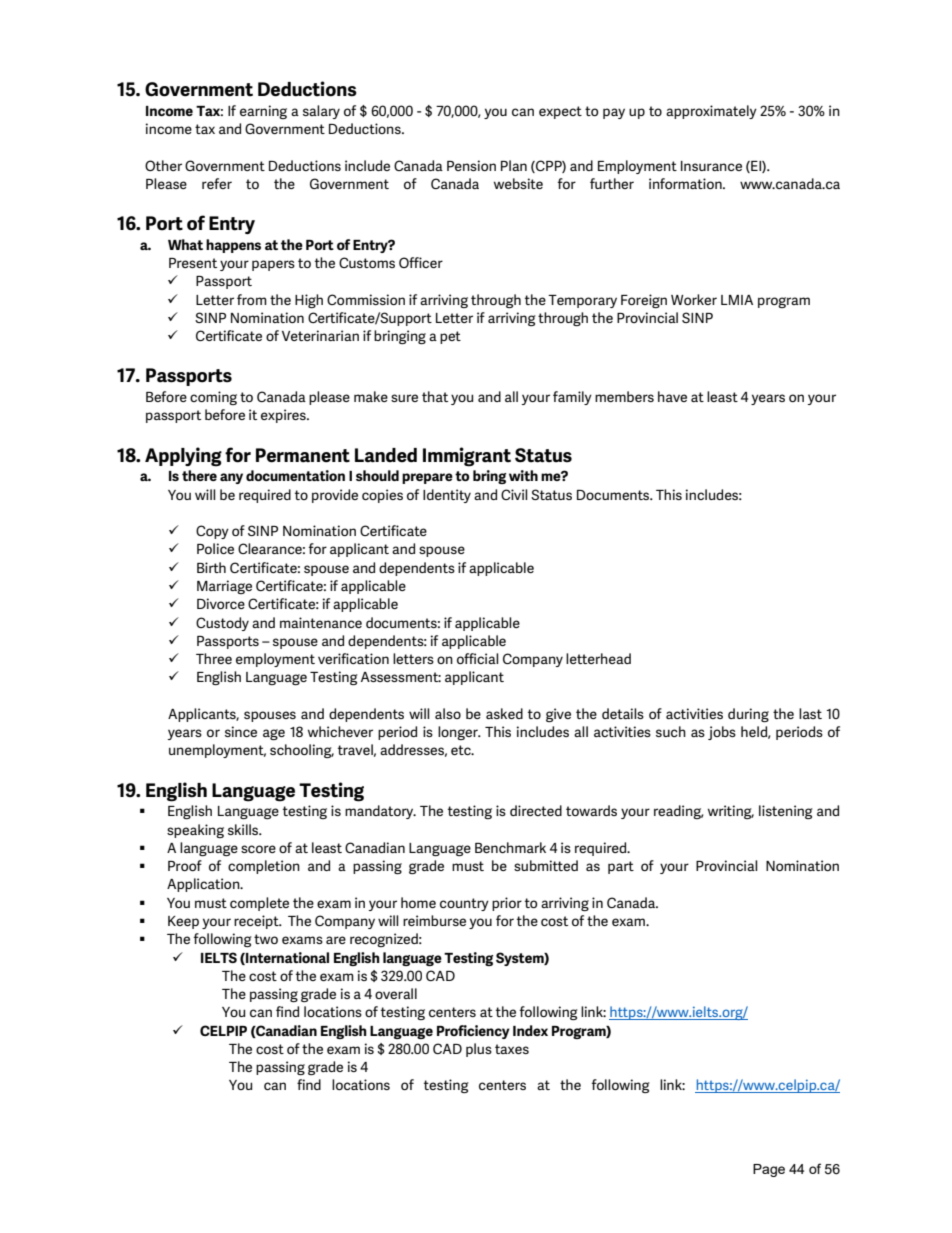 The image size is (952, 1233). What do you see at coordinates (479, 1050) in the image?
I see `plus` at bounding box center [479, 1050].
